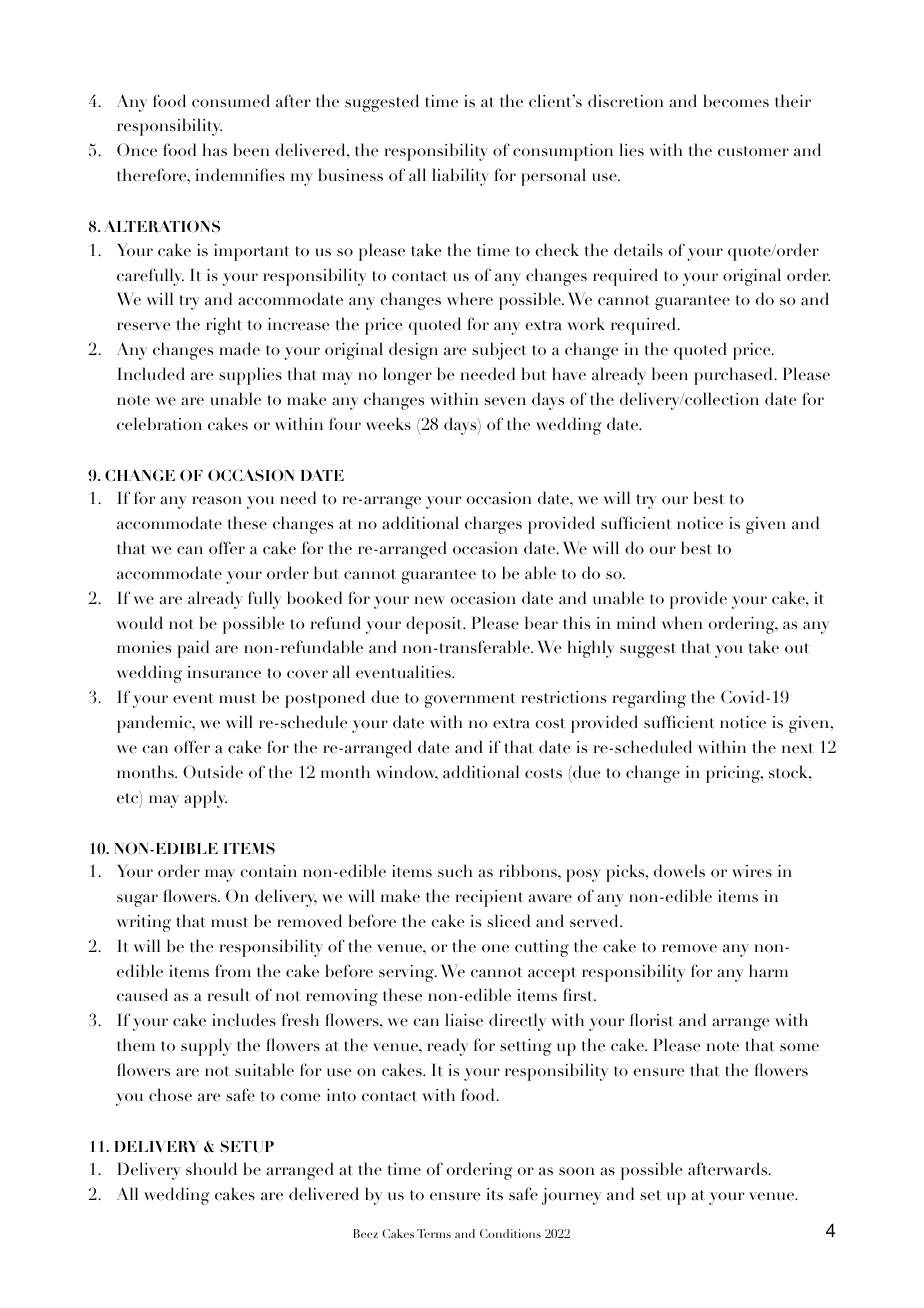  I want to click on should, so click(211, 1169).
